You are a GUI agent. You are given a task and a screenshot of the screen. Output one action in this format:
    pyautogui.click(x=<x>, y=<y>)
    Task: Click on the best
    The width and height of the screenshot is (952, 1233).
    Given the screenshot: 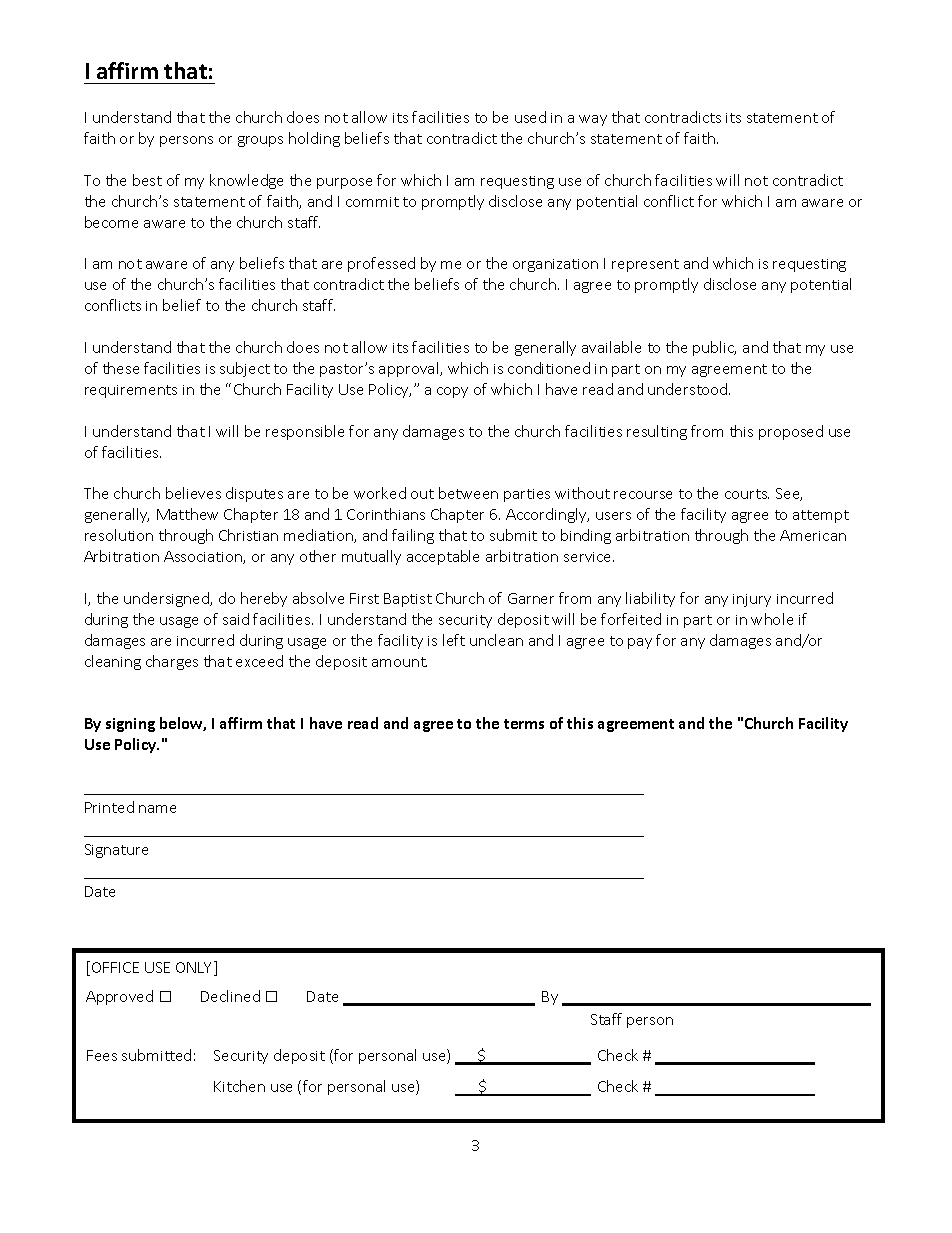 What is the action you would take?
    pyautogui.click(x=147, y=180)
